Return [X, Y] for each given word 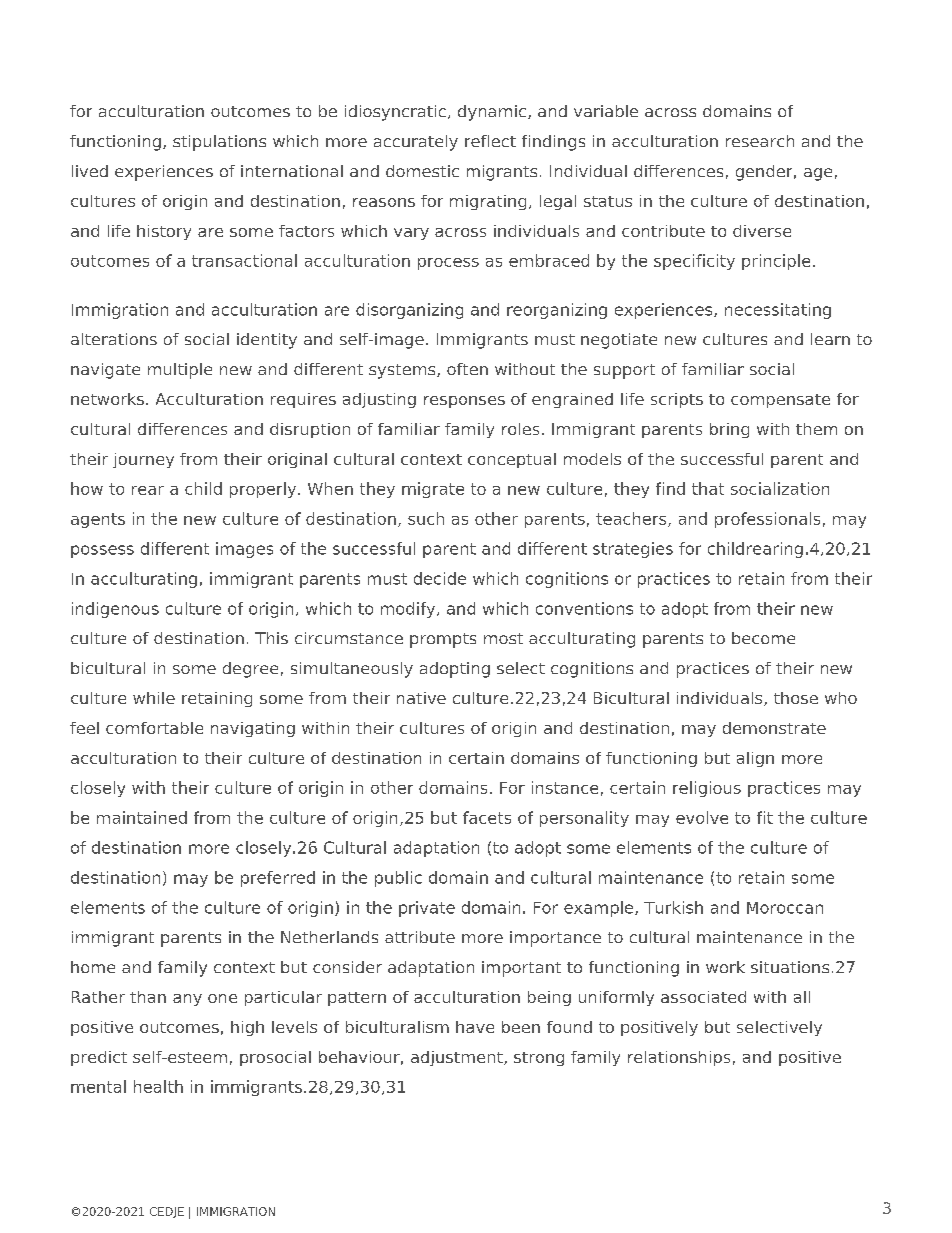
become [763, 638]
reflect [490, 141]
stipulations [219, 143]
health [158, 1086]
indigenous [115, 610]
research [760, 141]
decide [440, 578]
